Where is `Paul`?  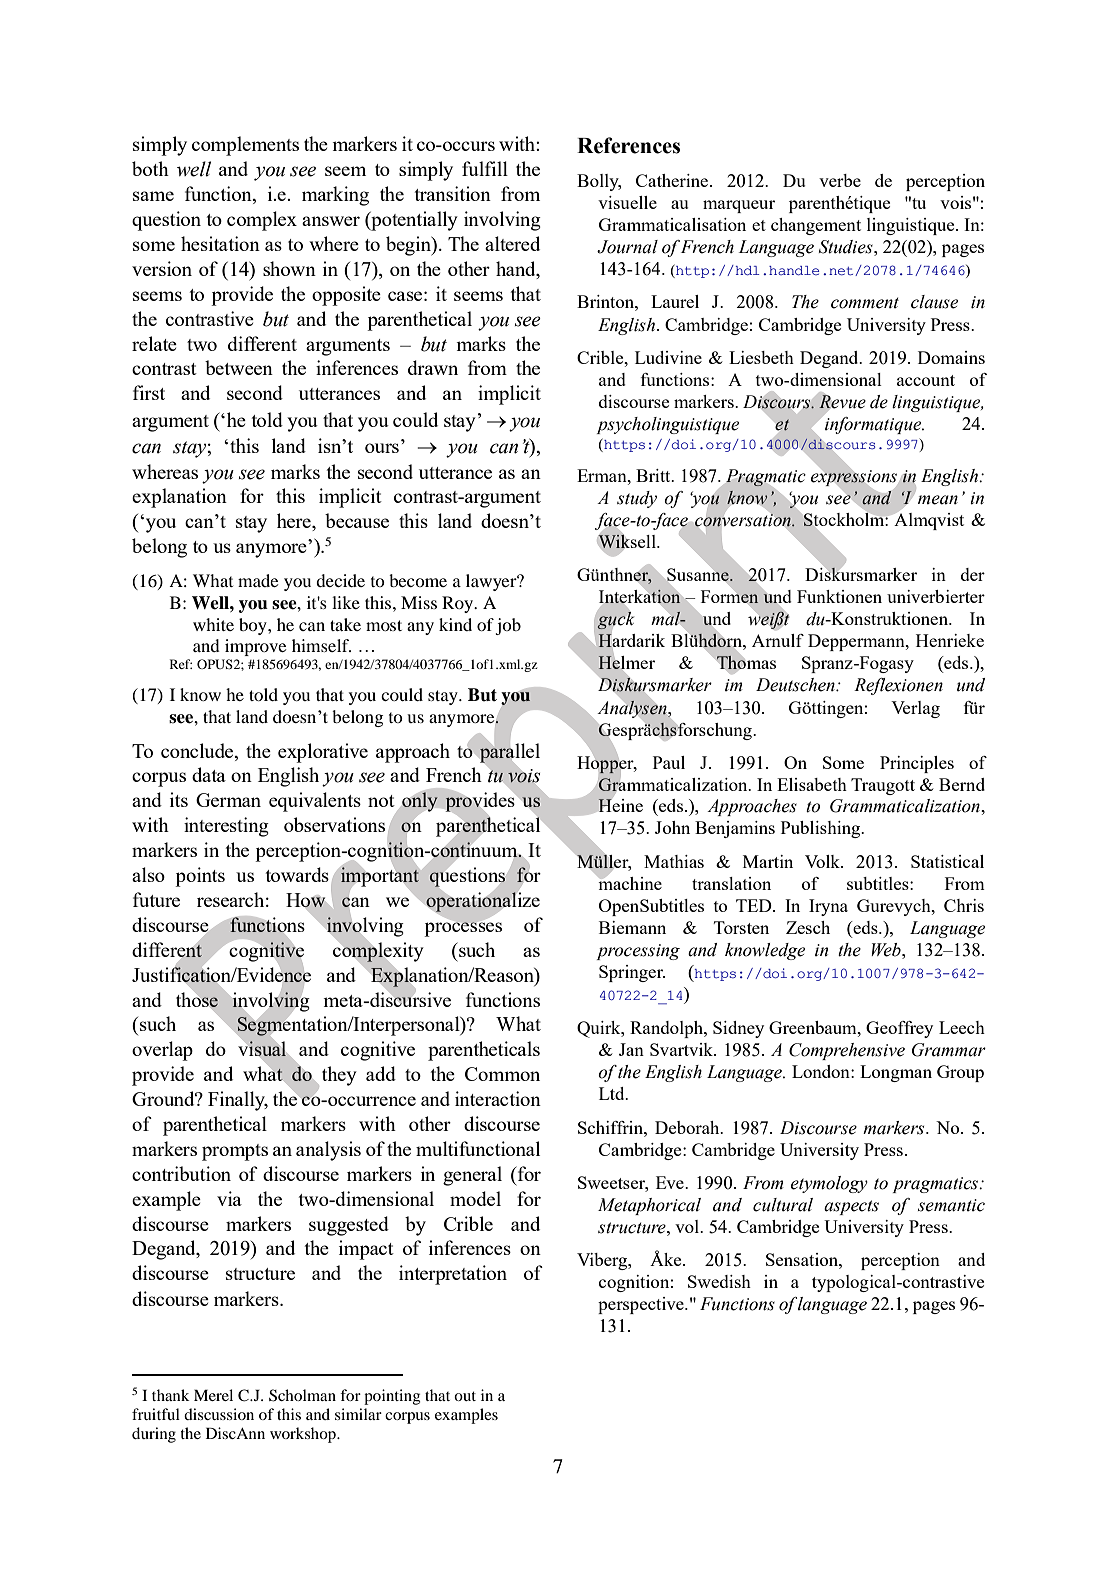 Paul is located at coordinates (669, 762).
